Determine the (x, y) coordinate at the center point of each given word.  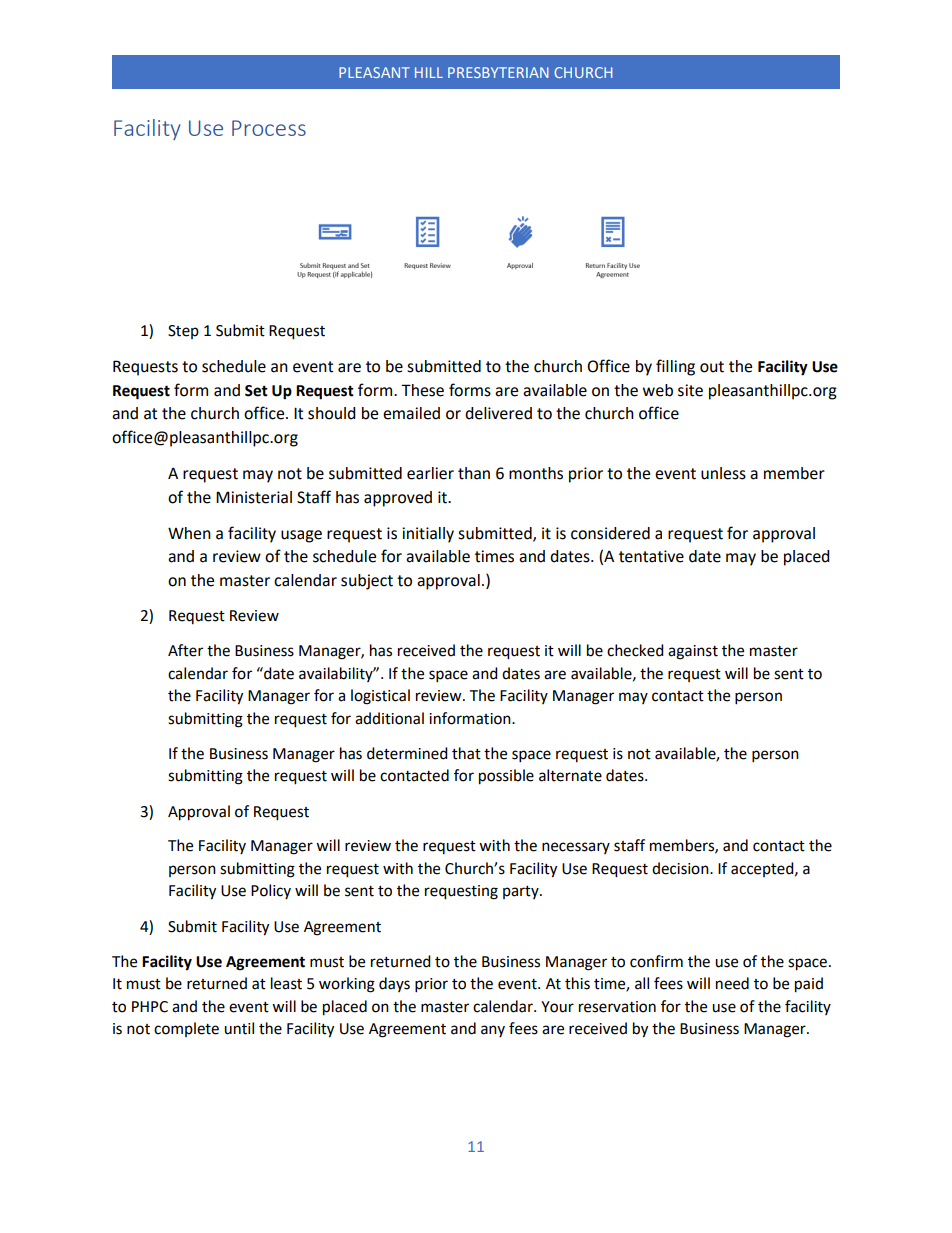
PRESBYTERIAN (498, 72)
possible (506, 777)
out (712, 367)
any (493, 1031)
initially (428, 535)
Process (269, 128)
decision (681, 868)
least (286, 983)
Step (183, 332)
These (422, 390)
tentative (651, 556)
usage (301, 536)
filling (675, 367)
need (732, 983)
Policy (271, 891)
